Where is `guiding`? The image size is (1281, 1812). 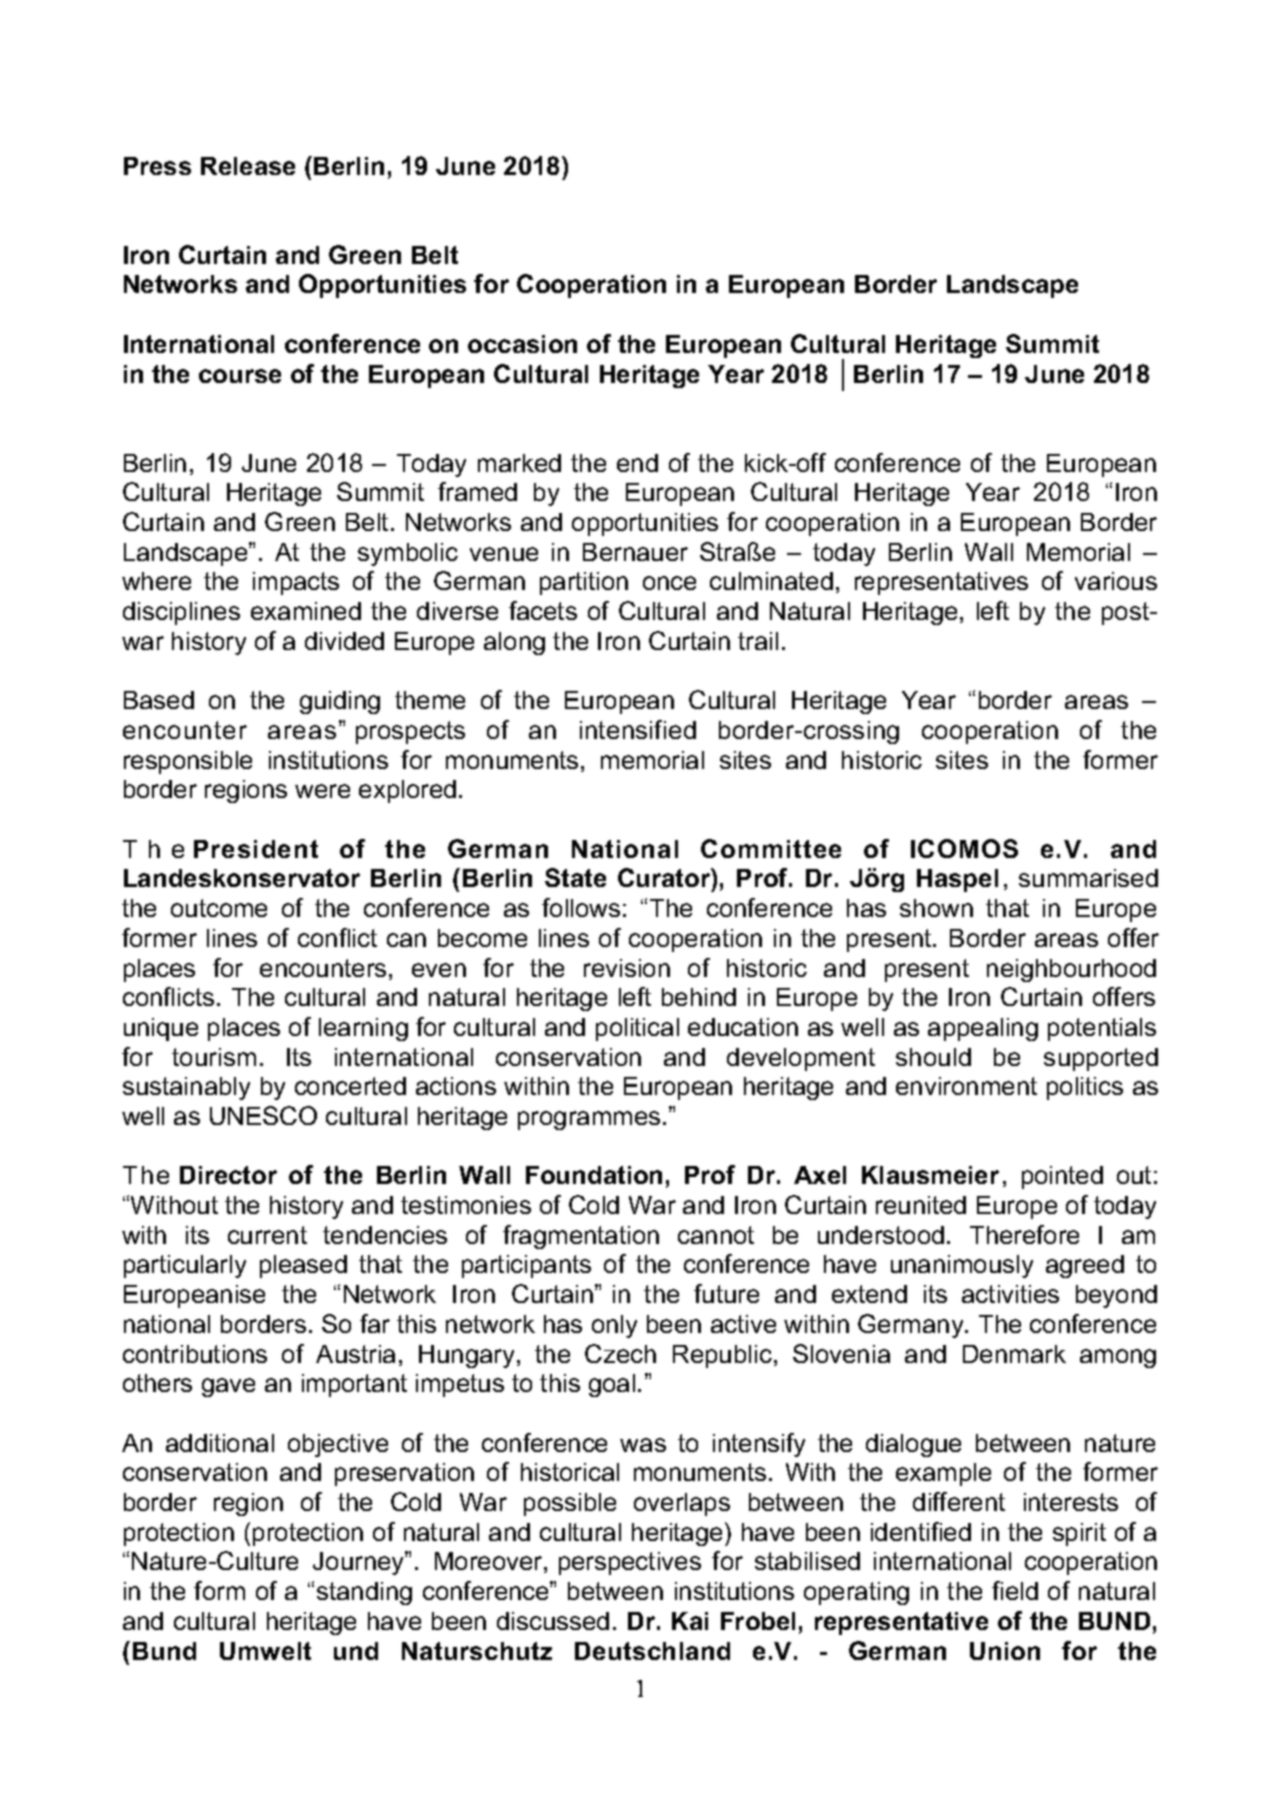 guiding is located at coordinates (340, 702).
